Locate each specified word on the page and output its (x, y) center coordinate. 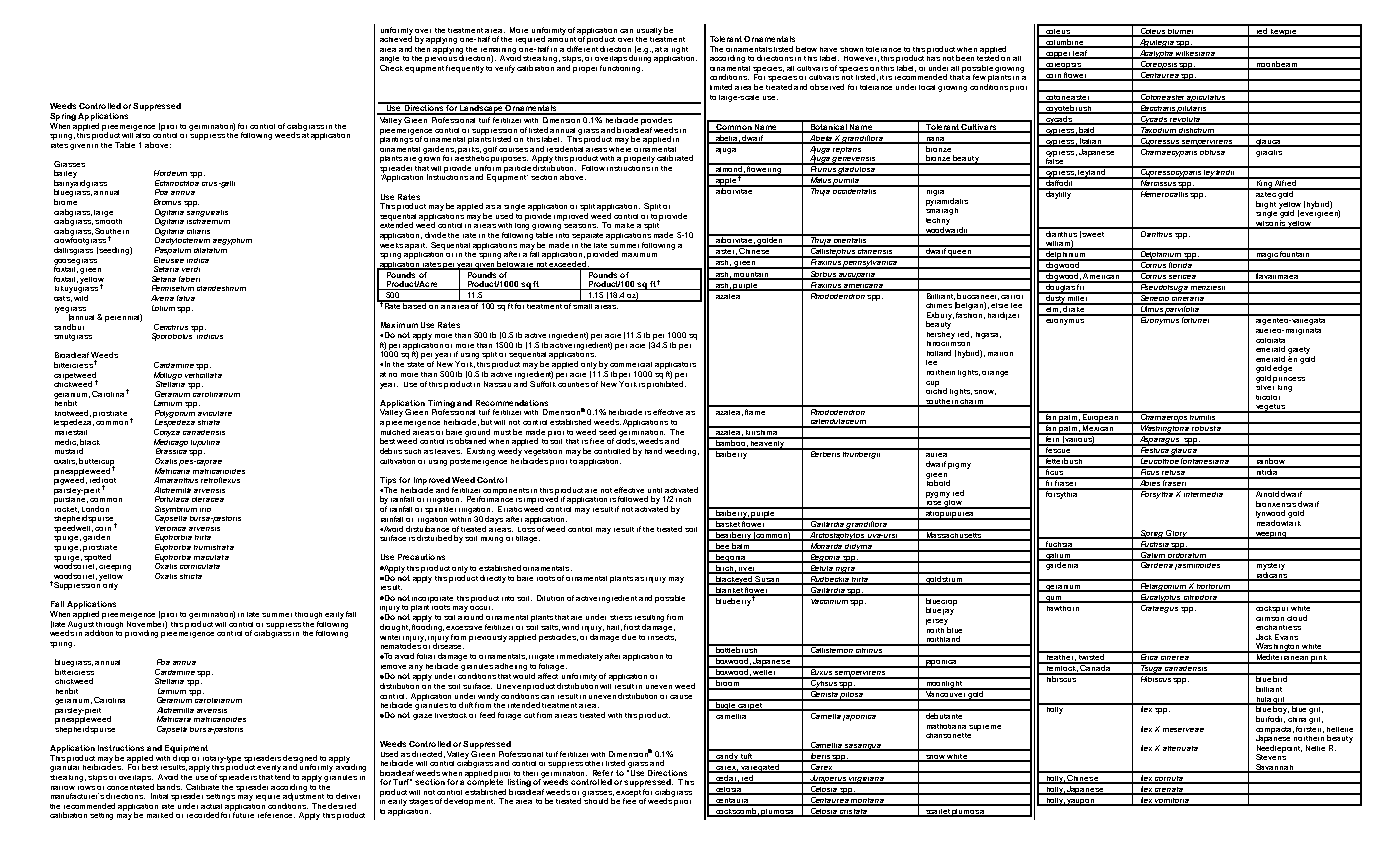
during (640, 58)
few (979, 77)
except (628, 794)
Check (391, 66)
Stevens (1271, 756)
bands (169, 787)
